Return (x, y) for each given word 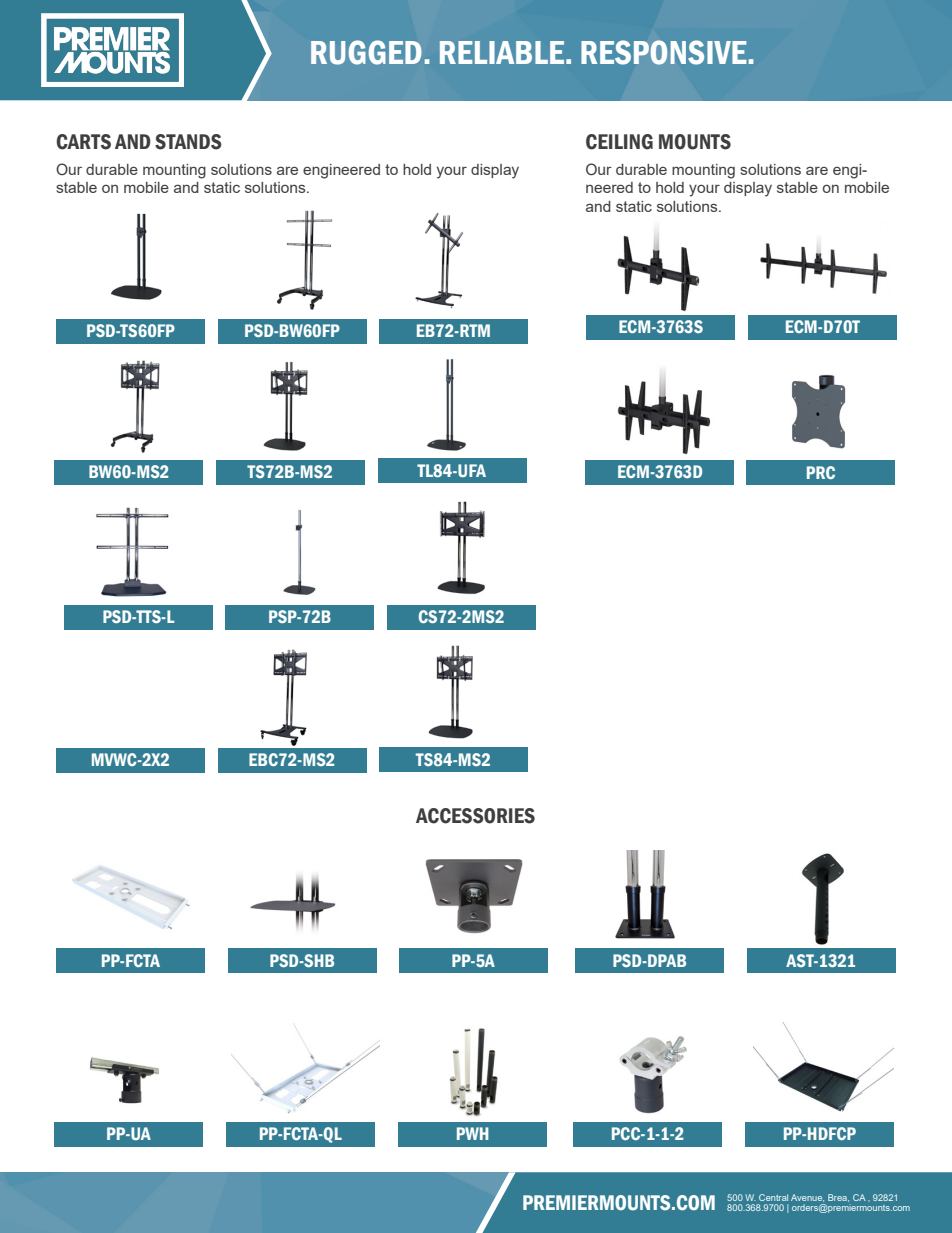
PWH (473, 1133)
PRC (821, 472)
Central (773, 1197)
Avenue (807, 1198)
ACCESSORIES (475, 816)
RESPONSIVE (664, 52)
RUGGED (366, 52)
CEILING (619, 142)
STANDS (188, 142)
